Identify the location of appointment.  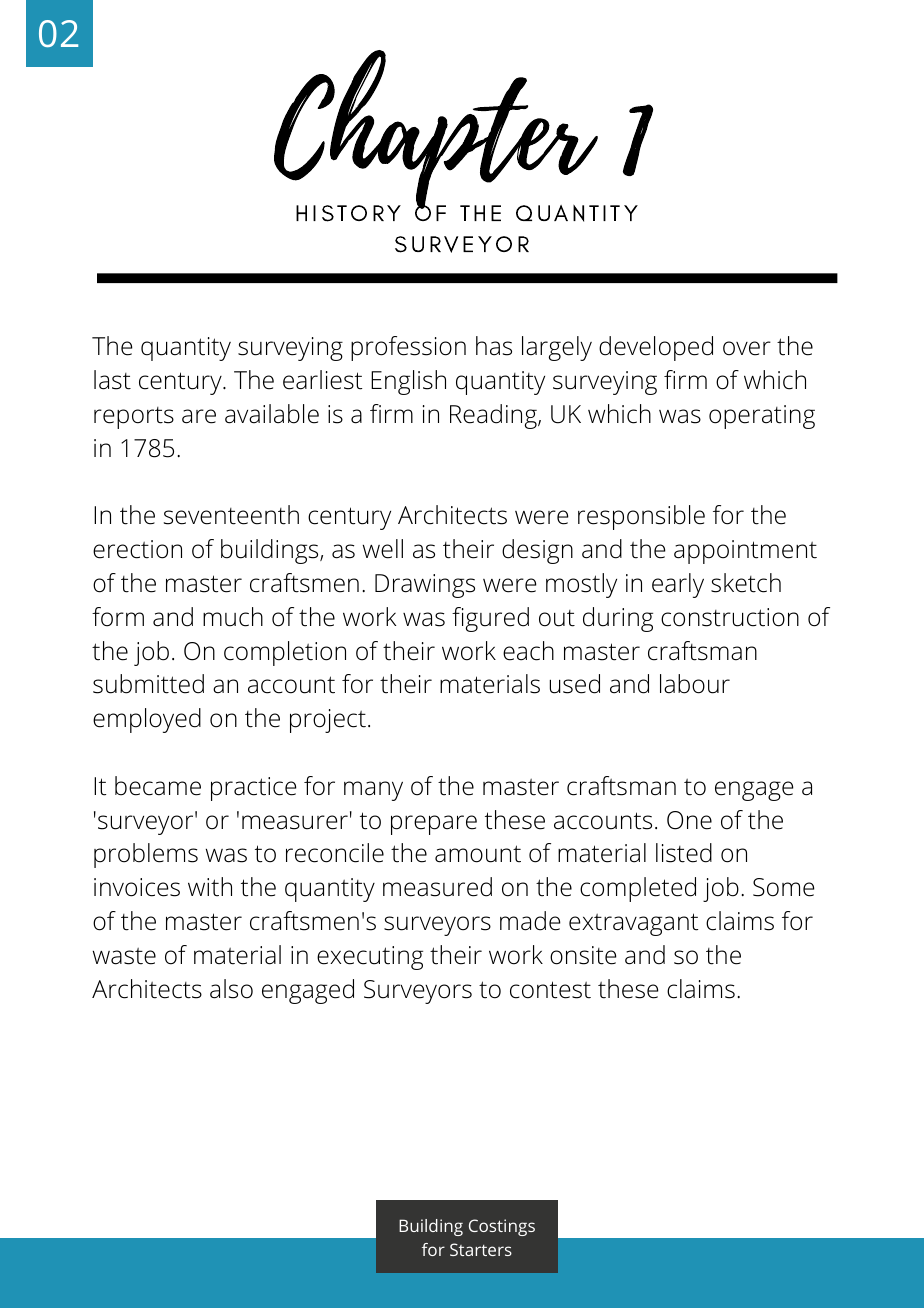
(745, 552).
